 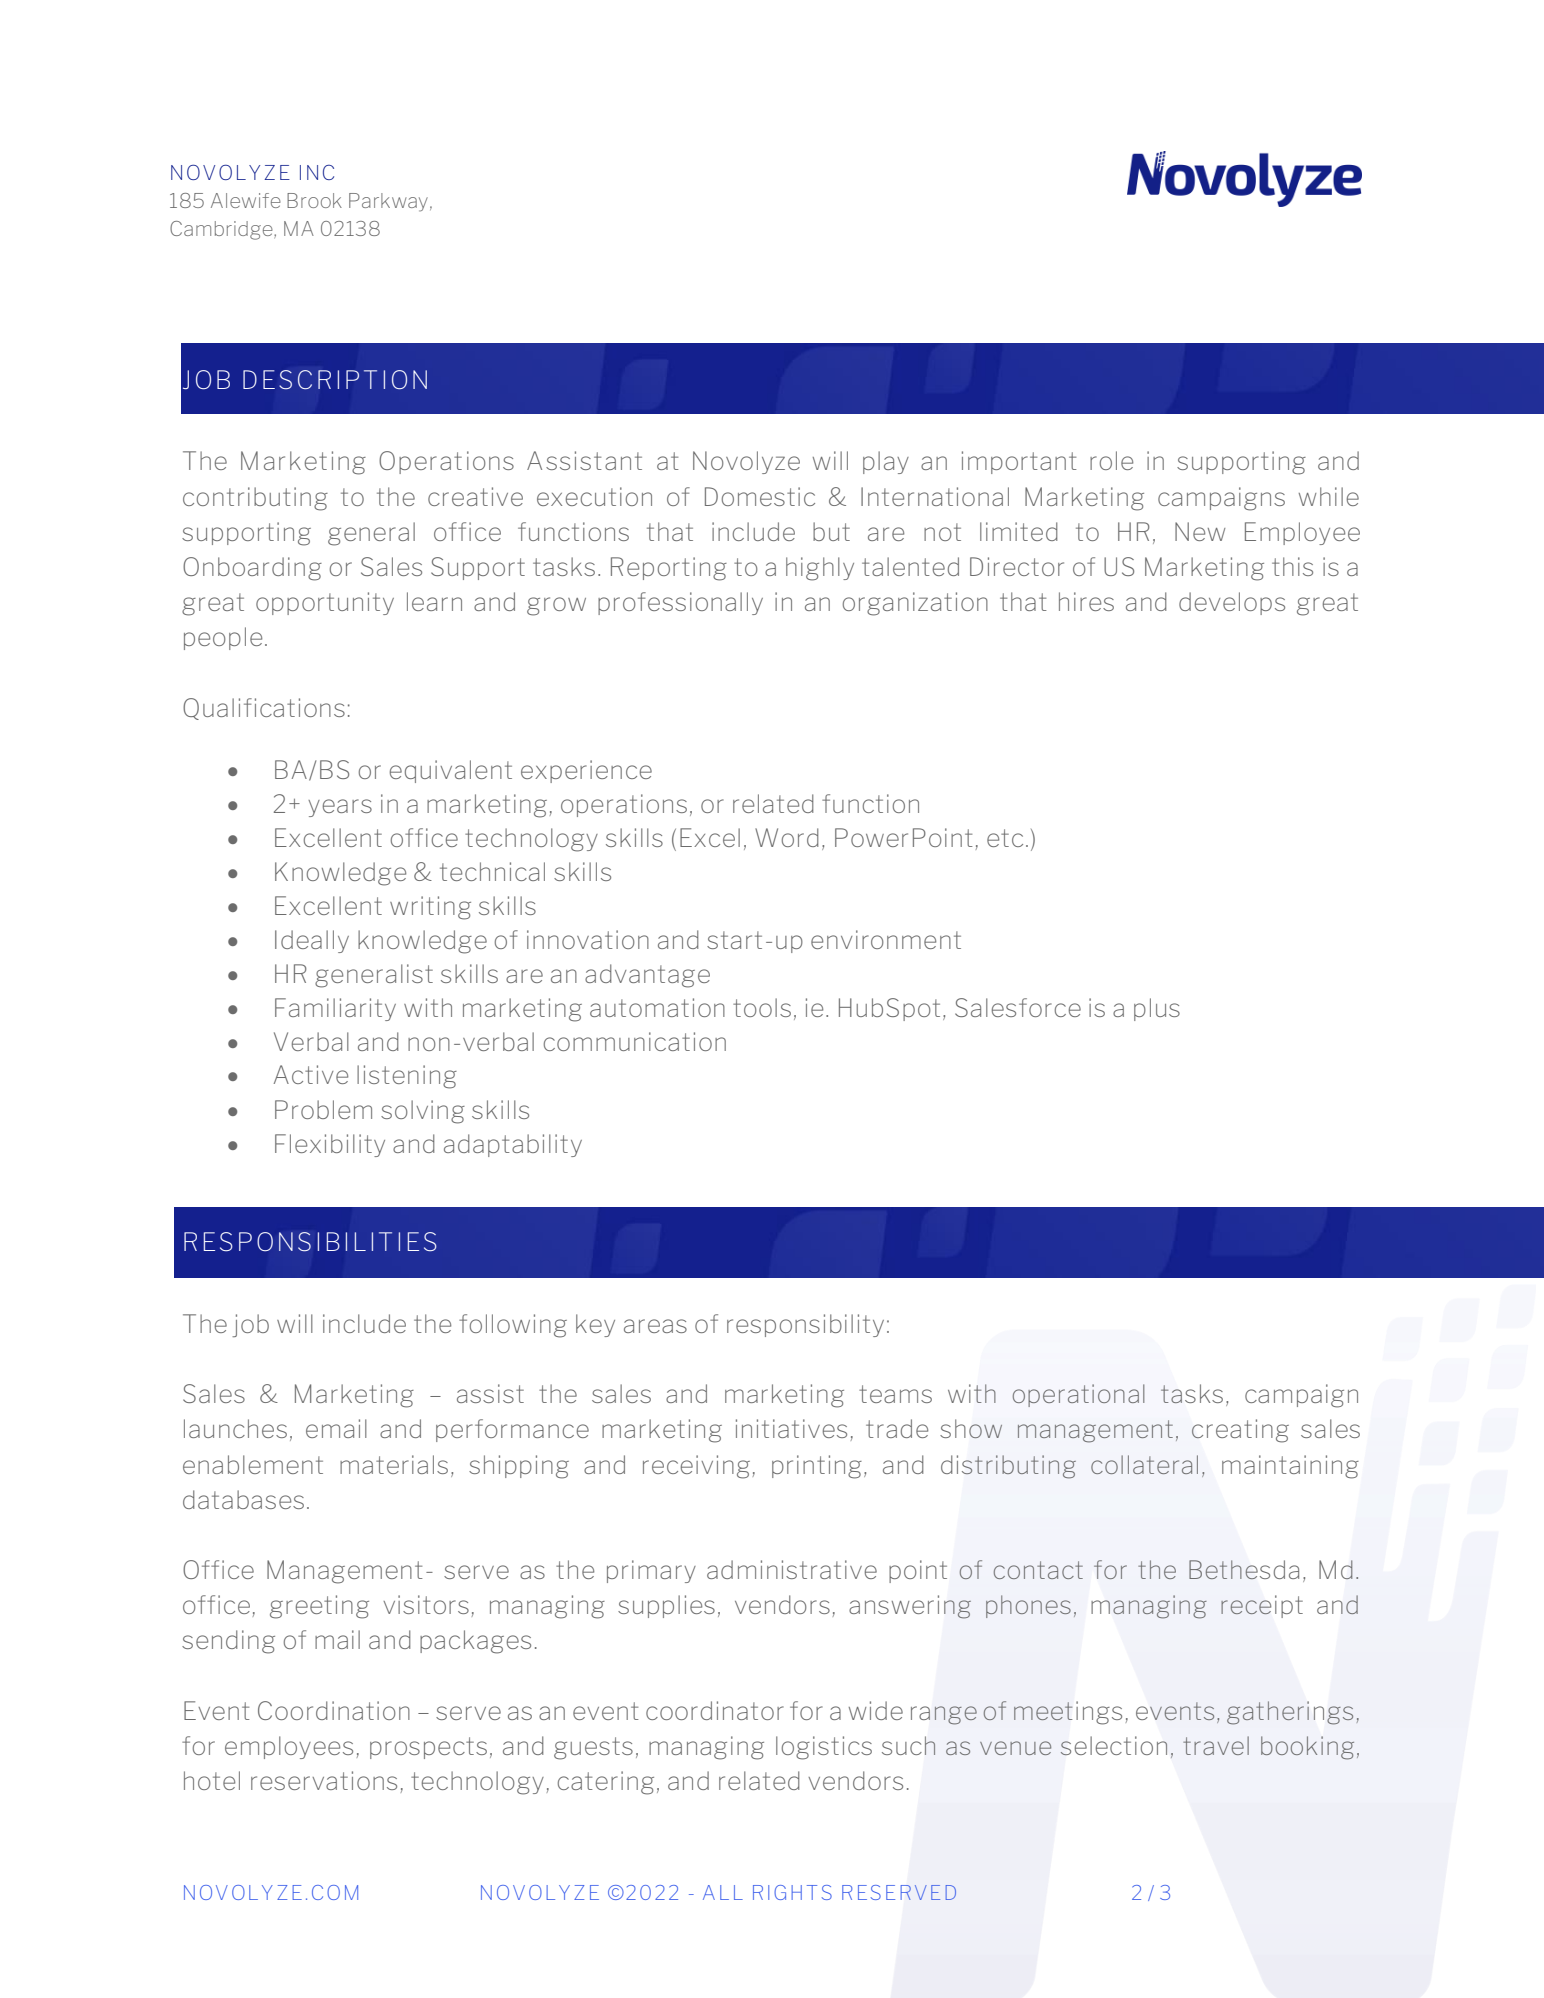 What do you see at coordinates (324, 1780) in the page?
I see `reservations` at bounding box center [324, 1780].
